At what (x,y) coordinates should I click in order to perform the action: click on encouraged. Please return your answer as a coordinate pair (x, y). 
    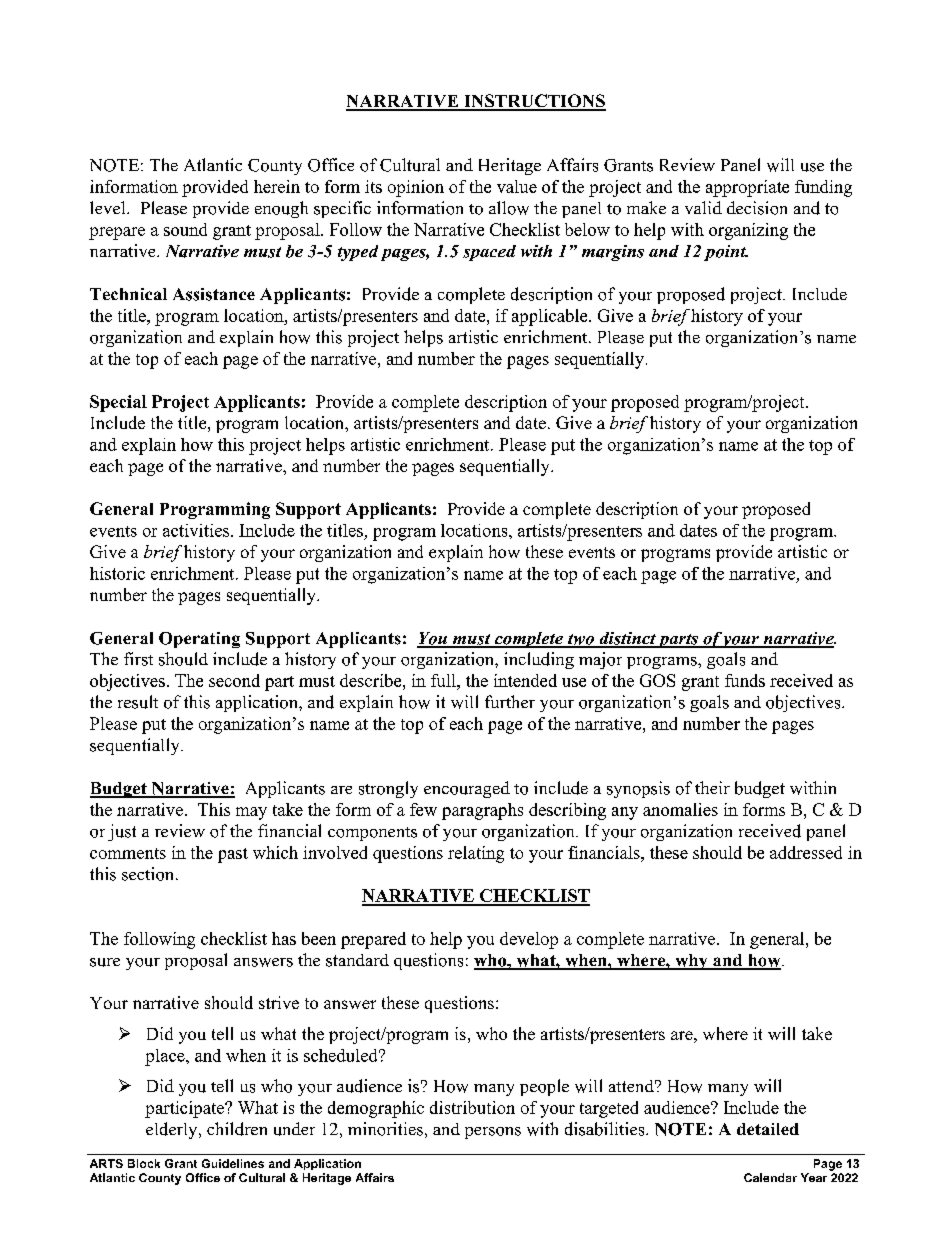
    Looking at the image, I should click on (467, 789).
